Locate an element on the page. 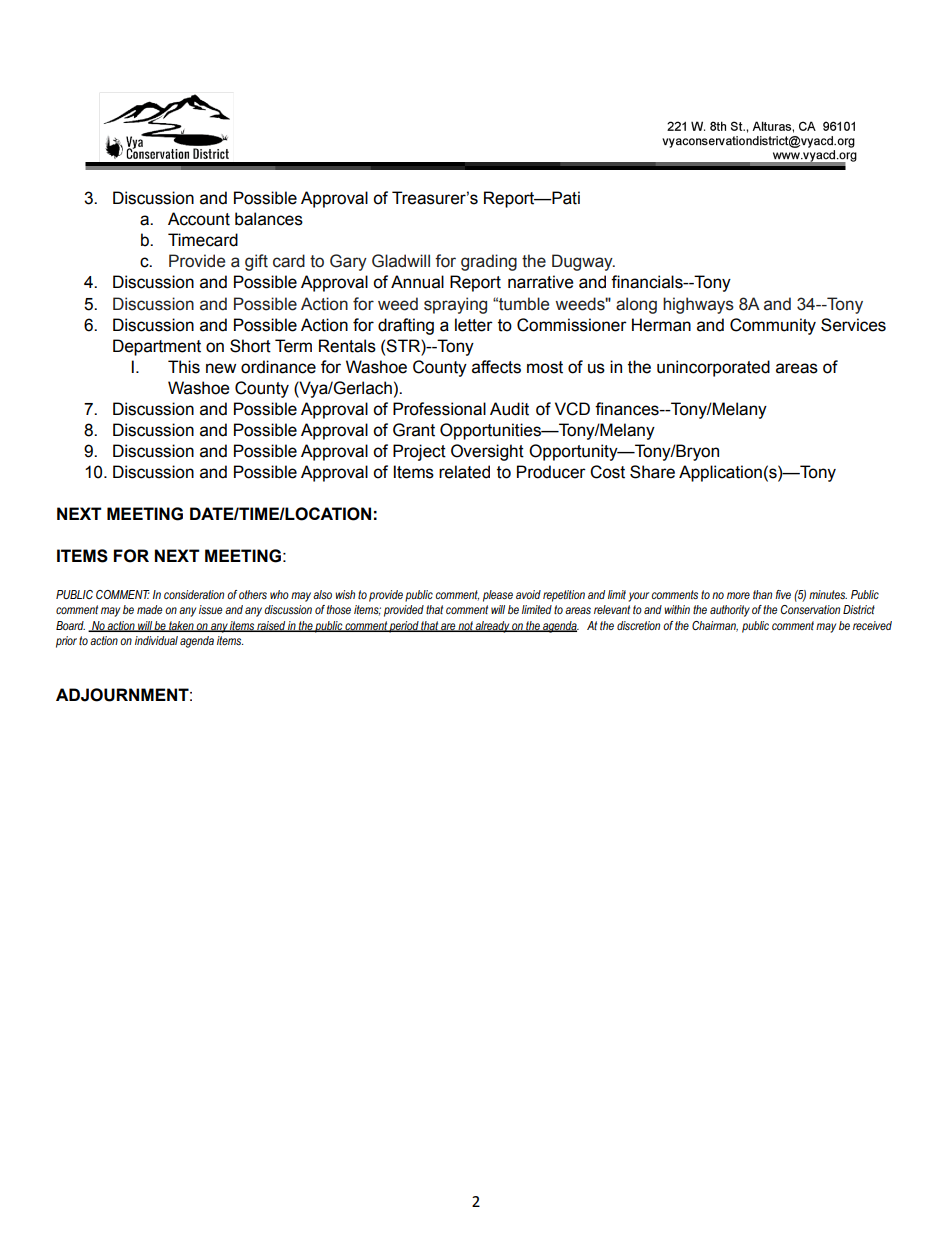 The height and width of the page is (1233, 952). not is located at coordinates (466, 626).
